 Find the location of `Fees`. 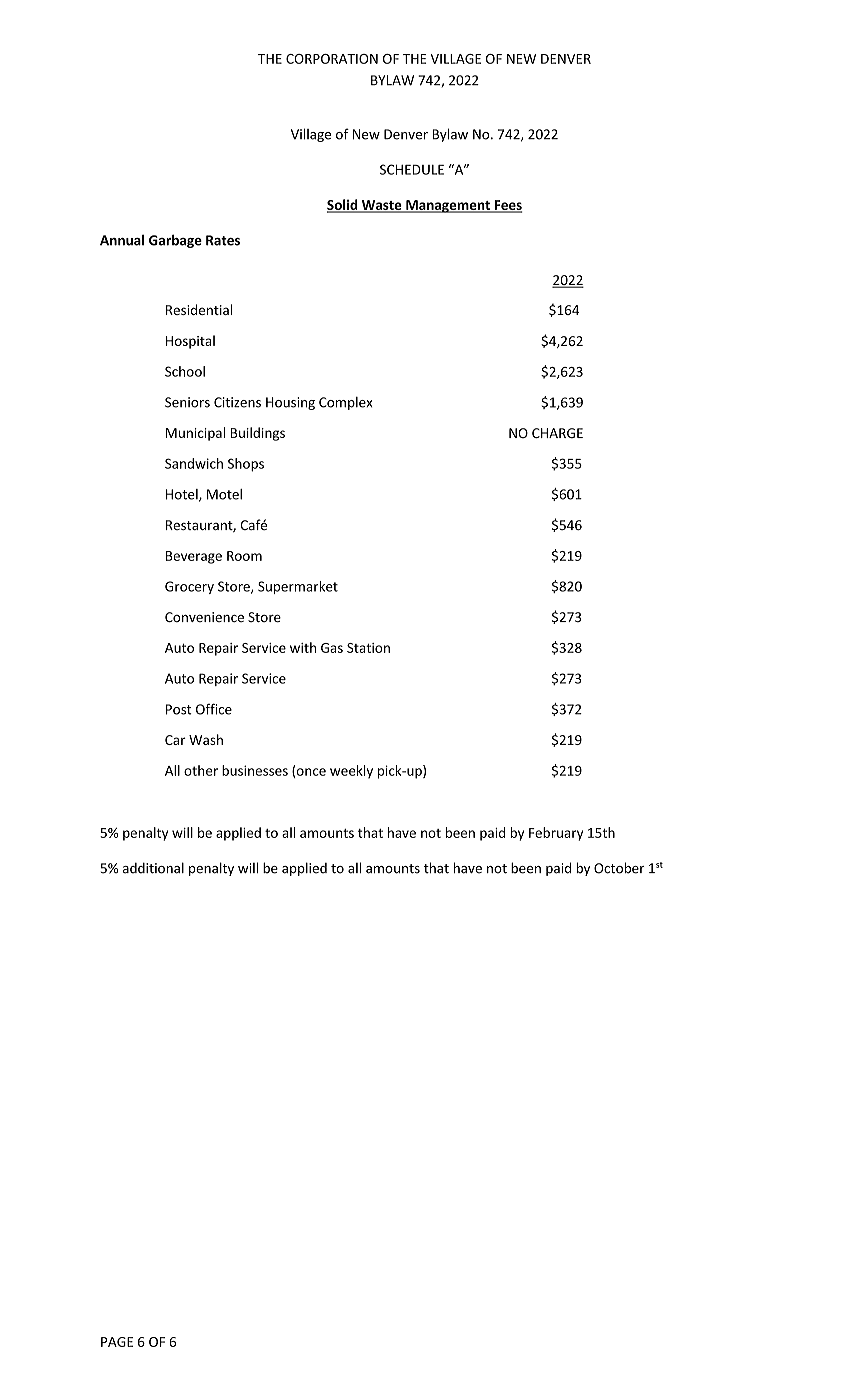

Fees is located at coordinates (507, 206).
